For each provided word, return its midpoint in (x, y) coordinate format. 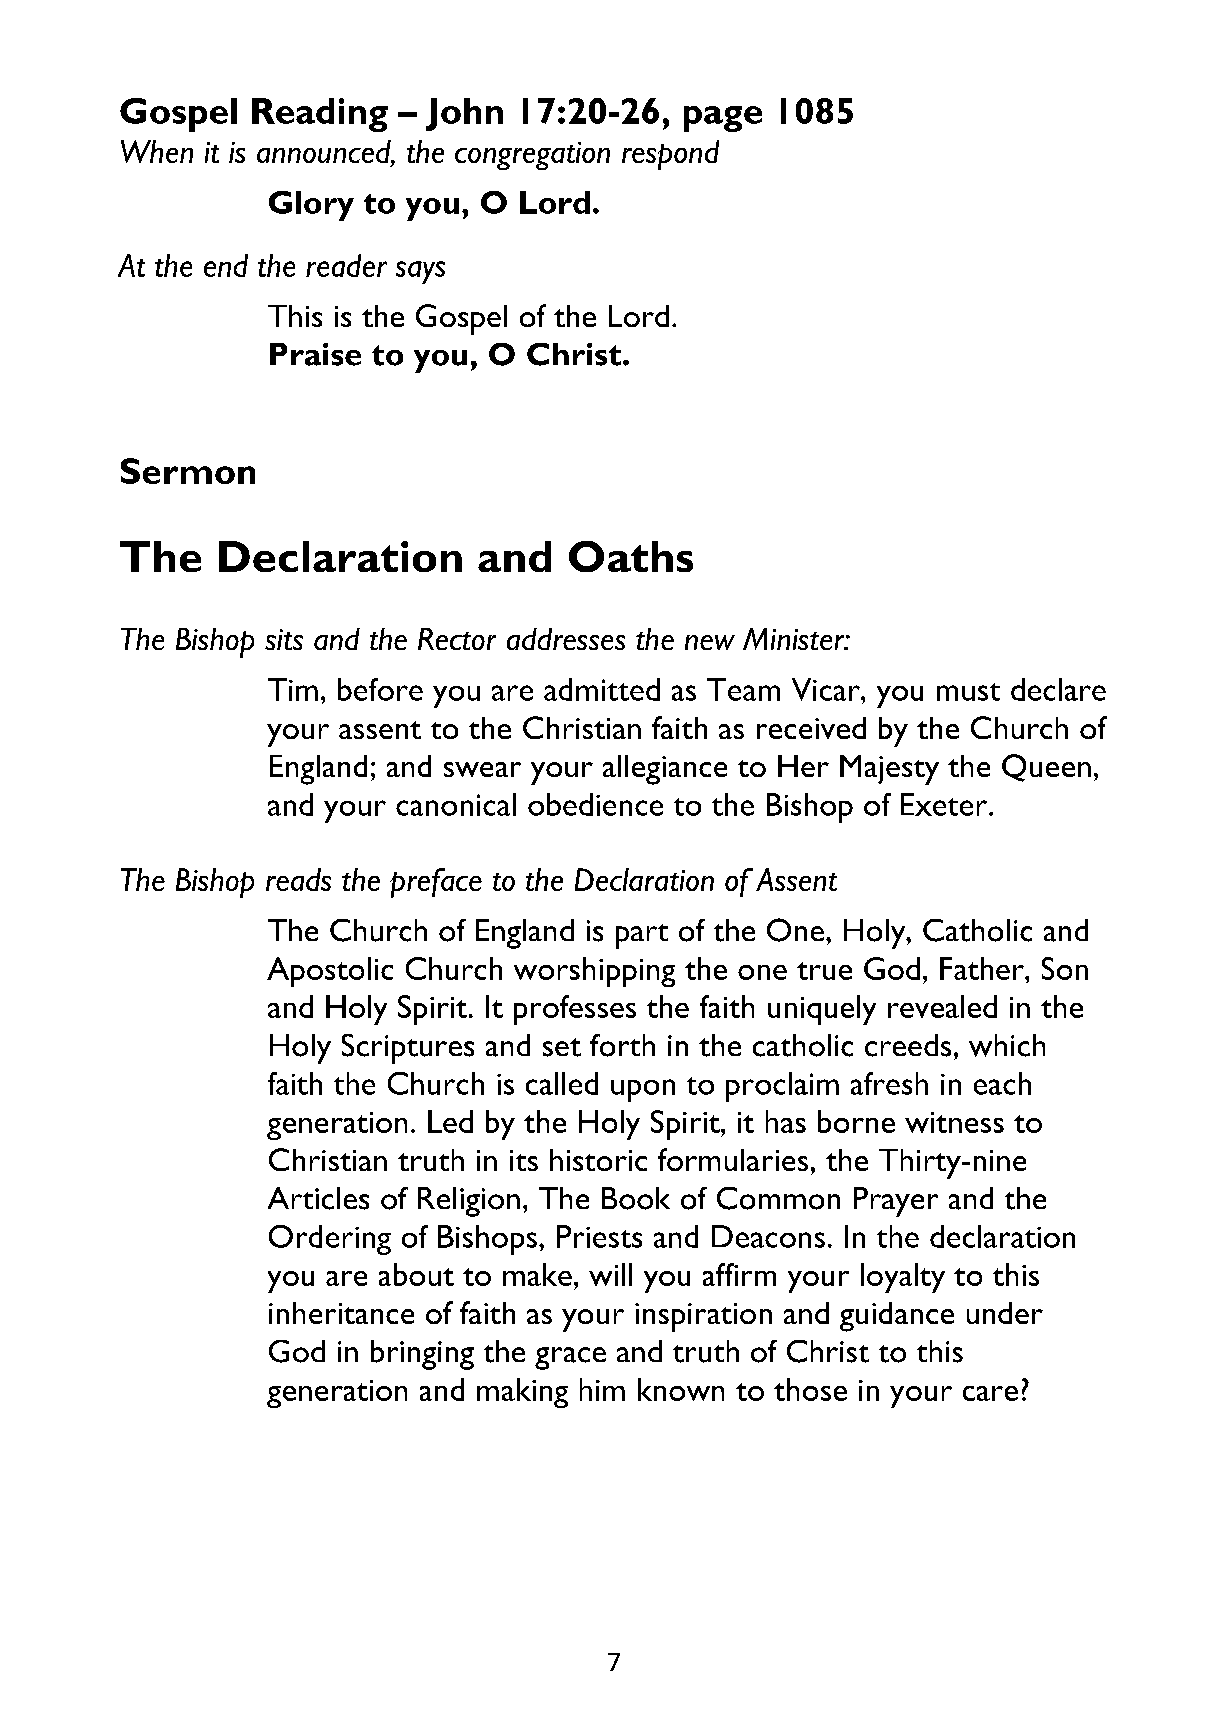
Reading (320, 115)
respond (670, 155)
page (723, 119)
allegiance (665, 770)
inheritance (341, 1313)
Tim (293, 689)
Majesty (889, 770)
